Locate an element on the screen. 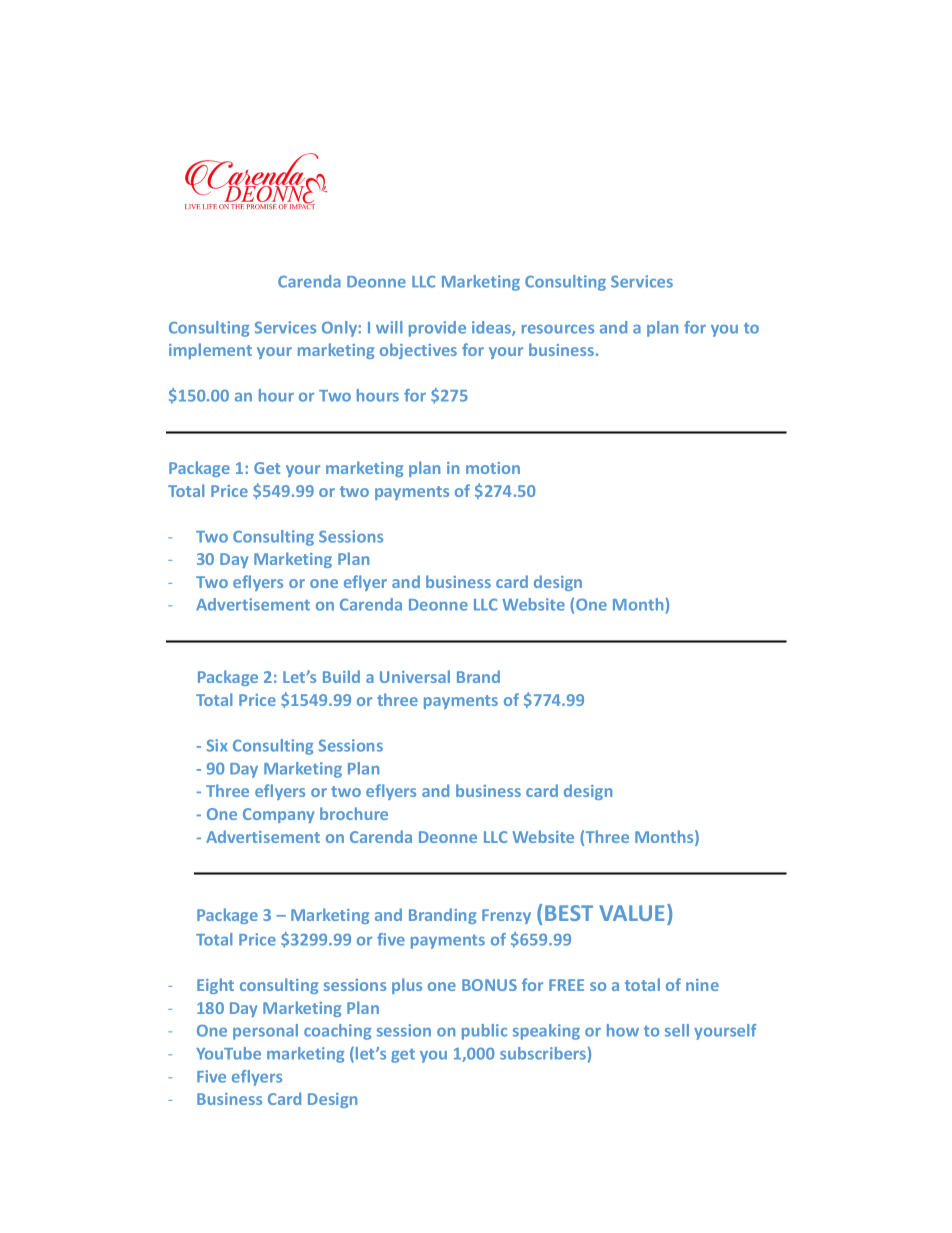 The image size is (952, 1233). implement is located at coordinates (210, 351).
